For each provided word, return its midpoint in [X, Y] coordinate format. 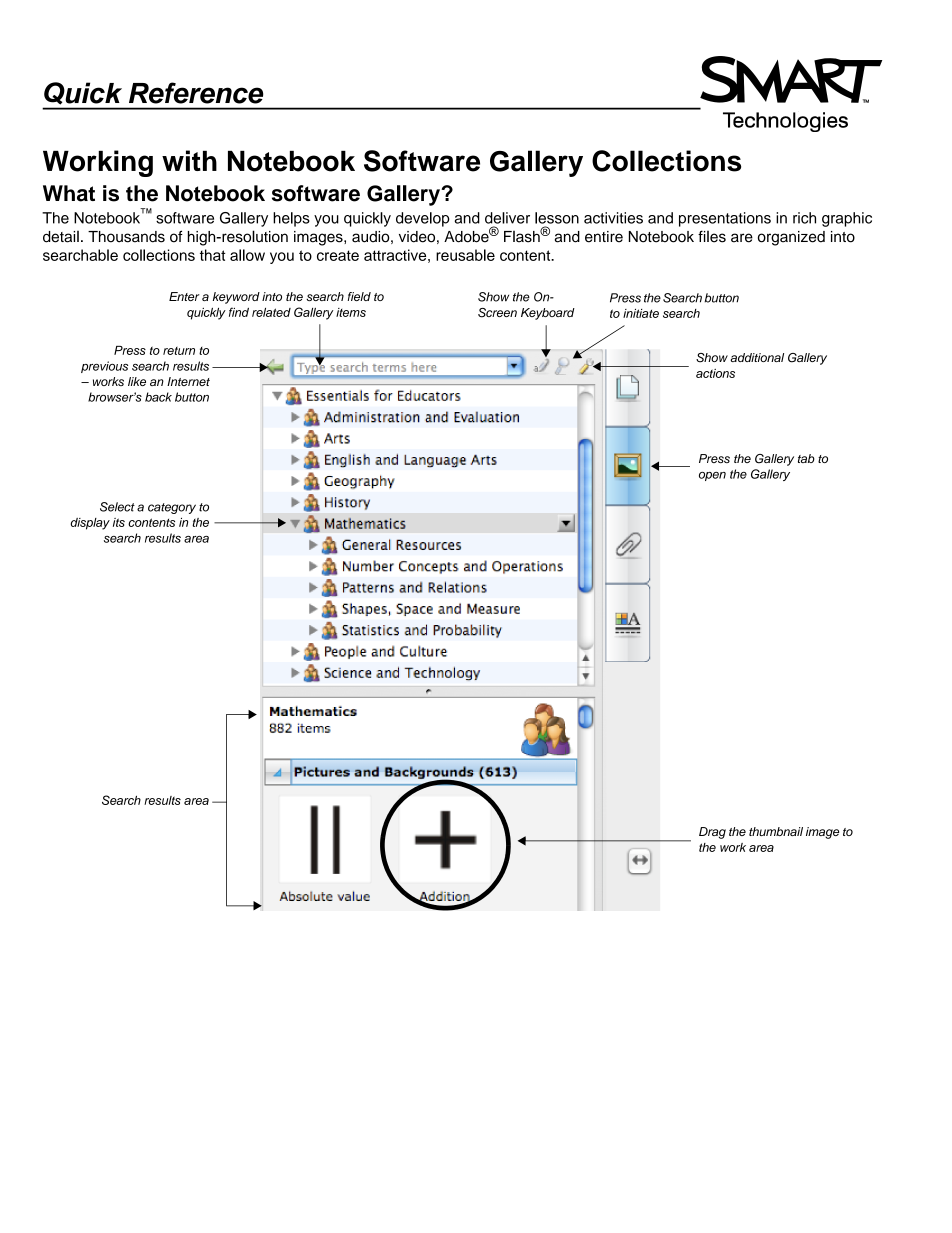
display [90, 524]
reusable [465, 255]
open [712, 476]
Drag [712, 833]
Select [117, 507]
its [119, 522]
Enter [184, 296]
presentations [725, 219]
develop [423, 219]
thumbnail [776, 831]
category [172, 508]
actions [715, 373]
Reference [196, 93]
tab [806, 458]
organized [791, 238]
